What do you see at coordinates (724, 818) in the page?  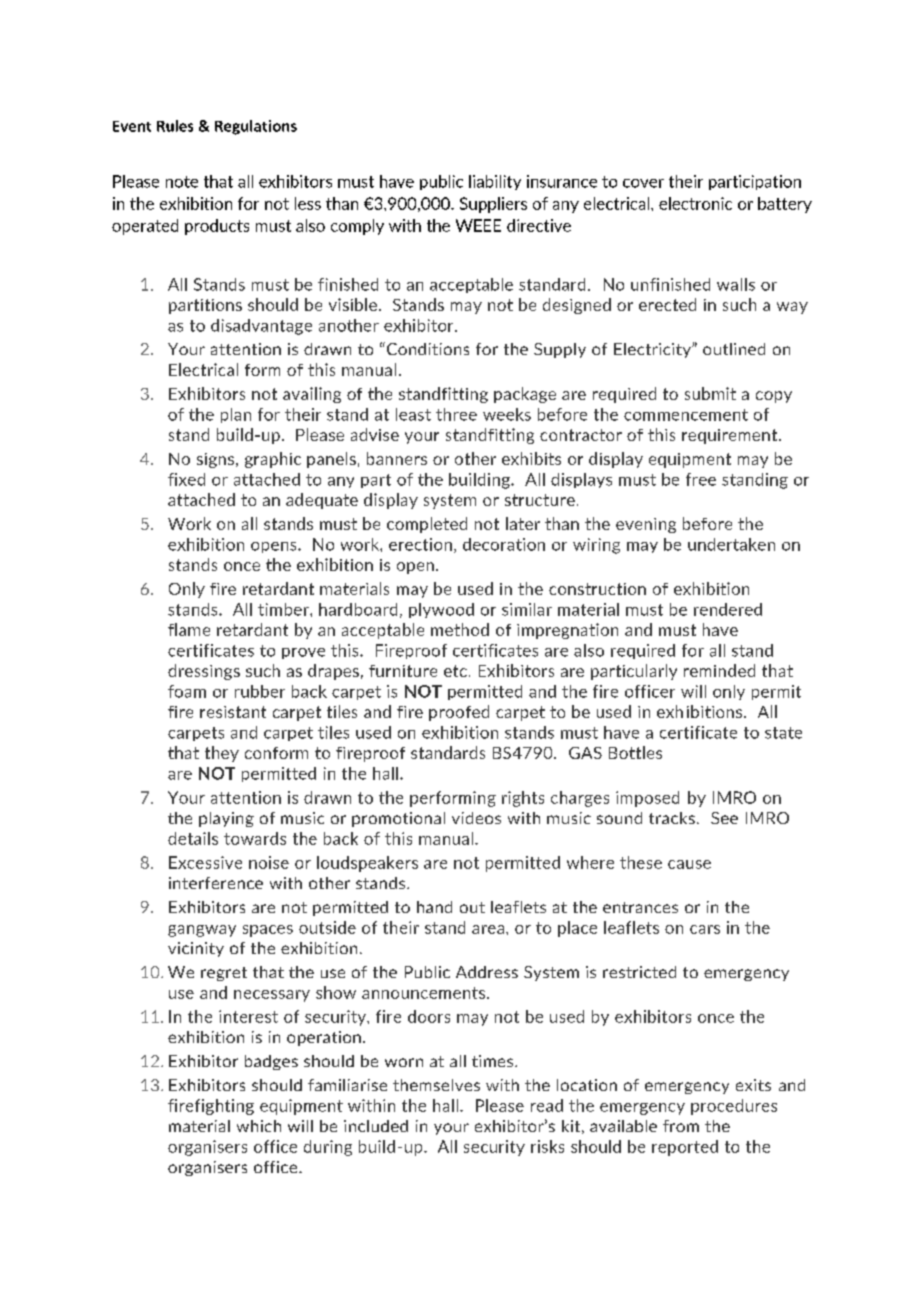 I see `See` at bounding box center [724, 818].
